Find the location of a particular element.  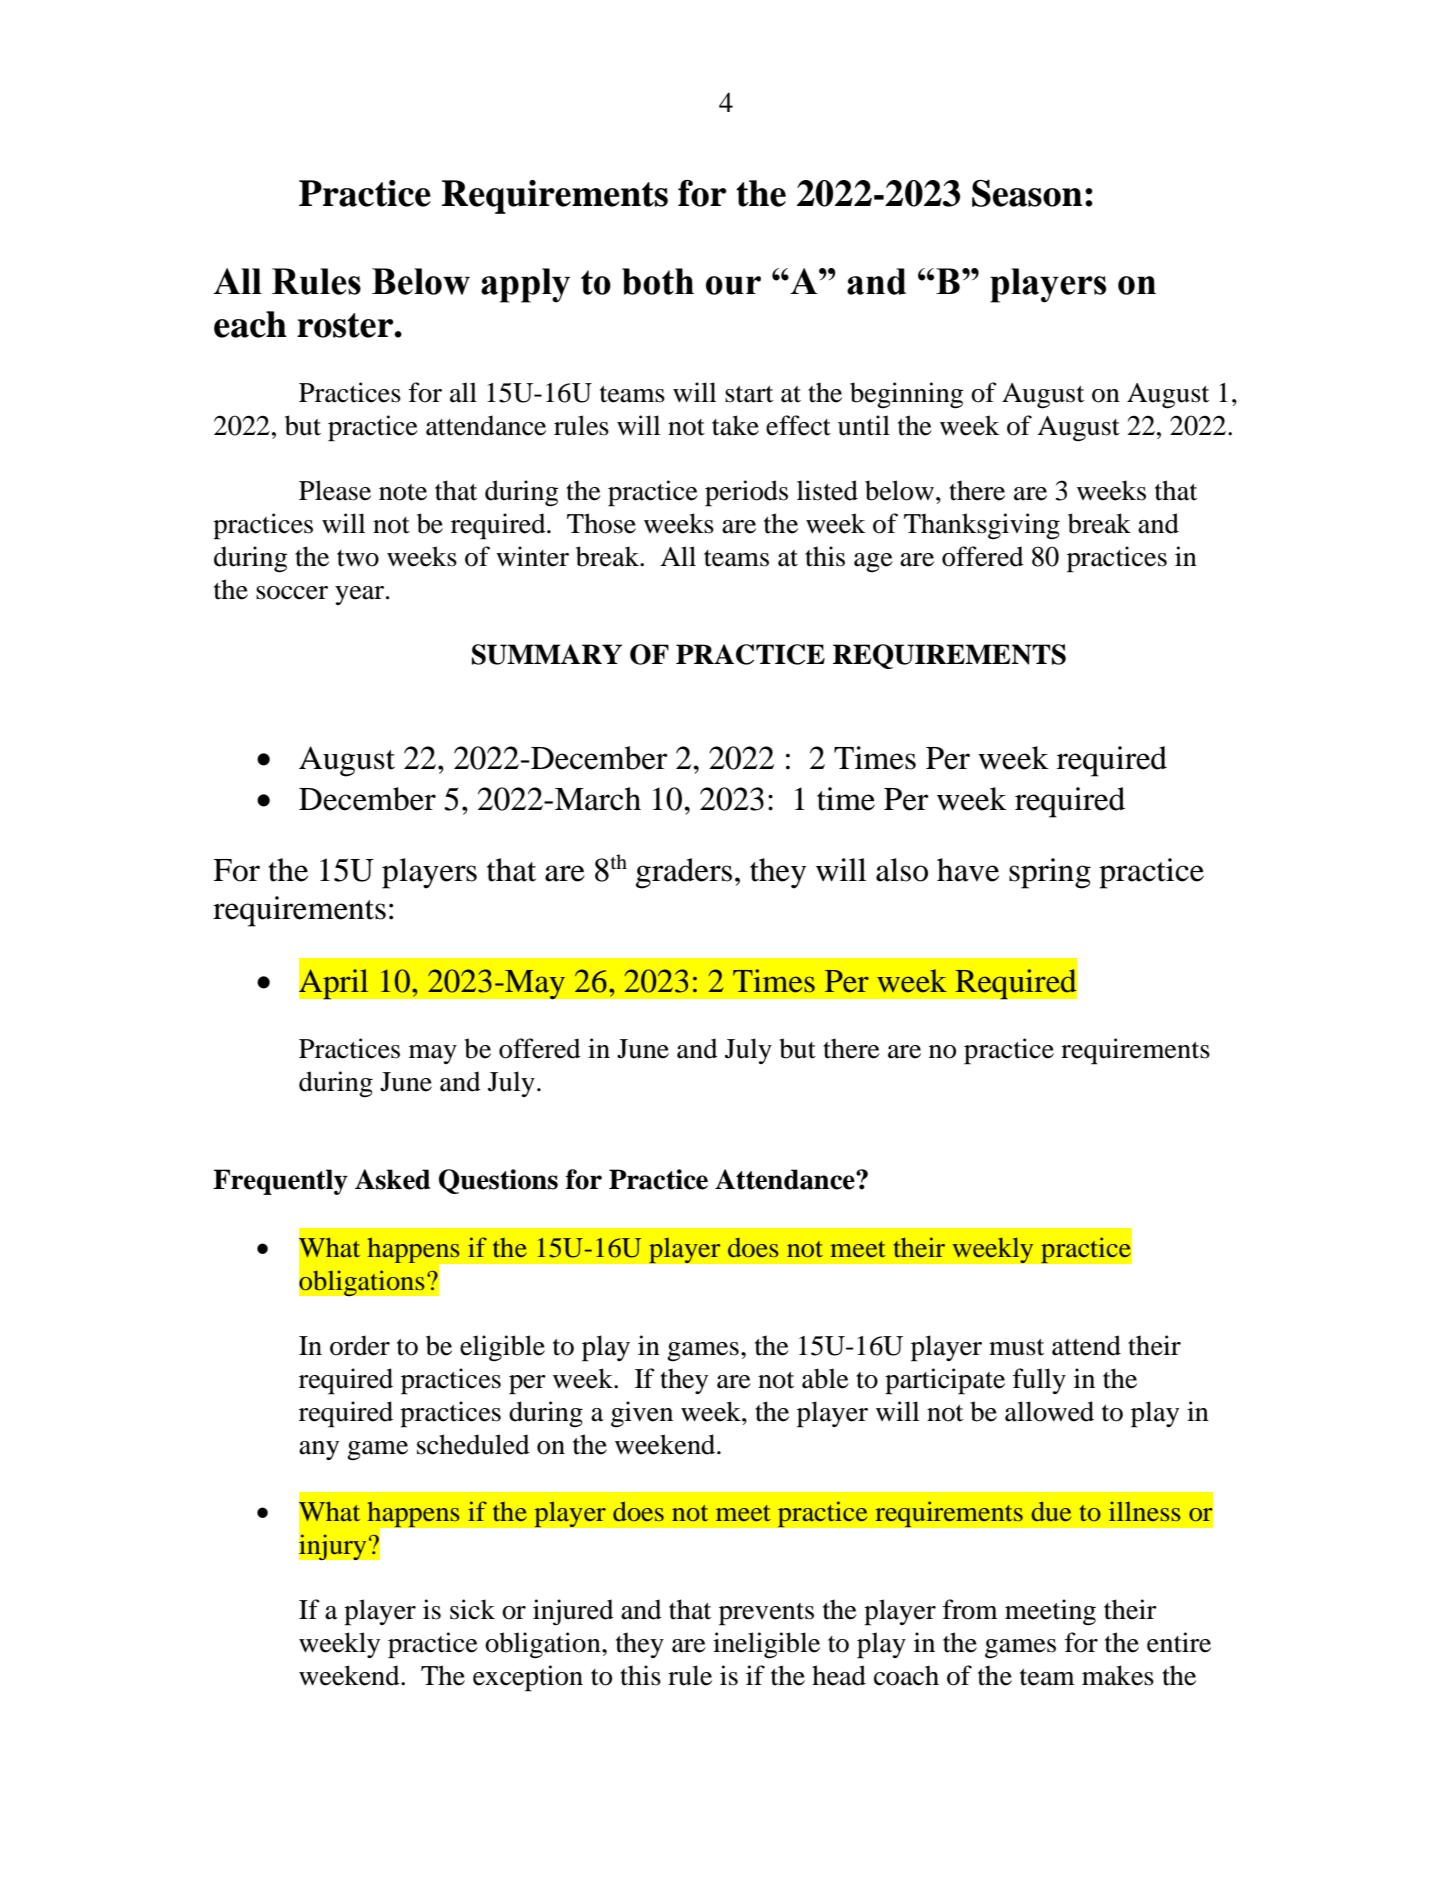

spring is located at coordinates (1050, 873).
